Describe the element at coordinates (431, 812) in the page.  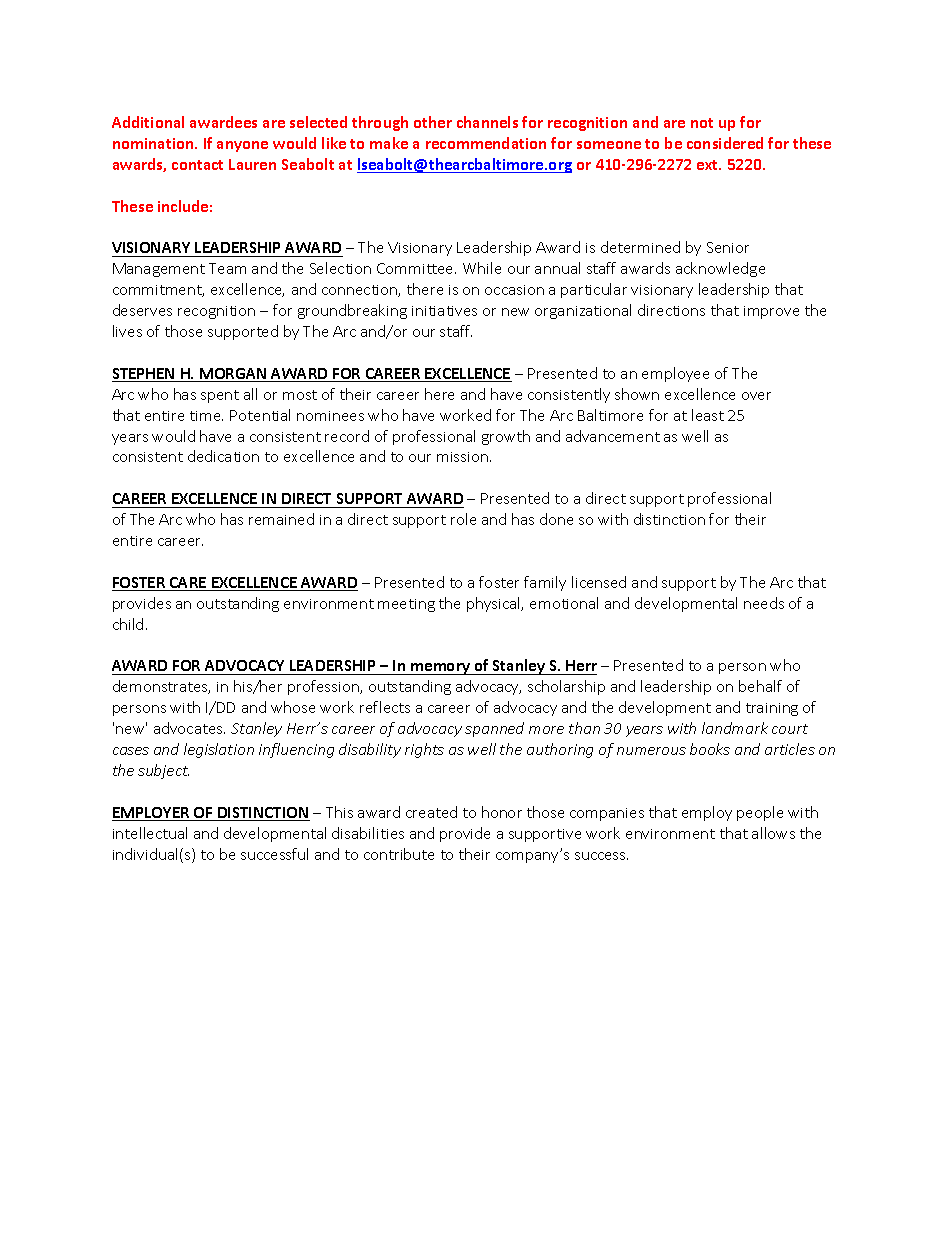
I see `created` at that location.
